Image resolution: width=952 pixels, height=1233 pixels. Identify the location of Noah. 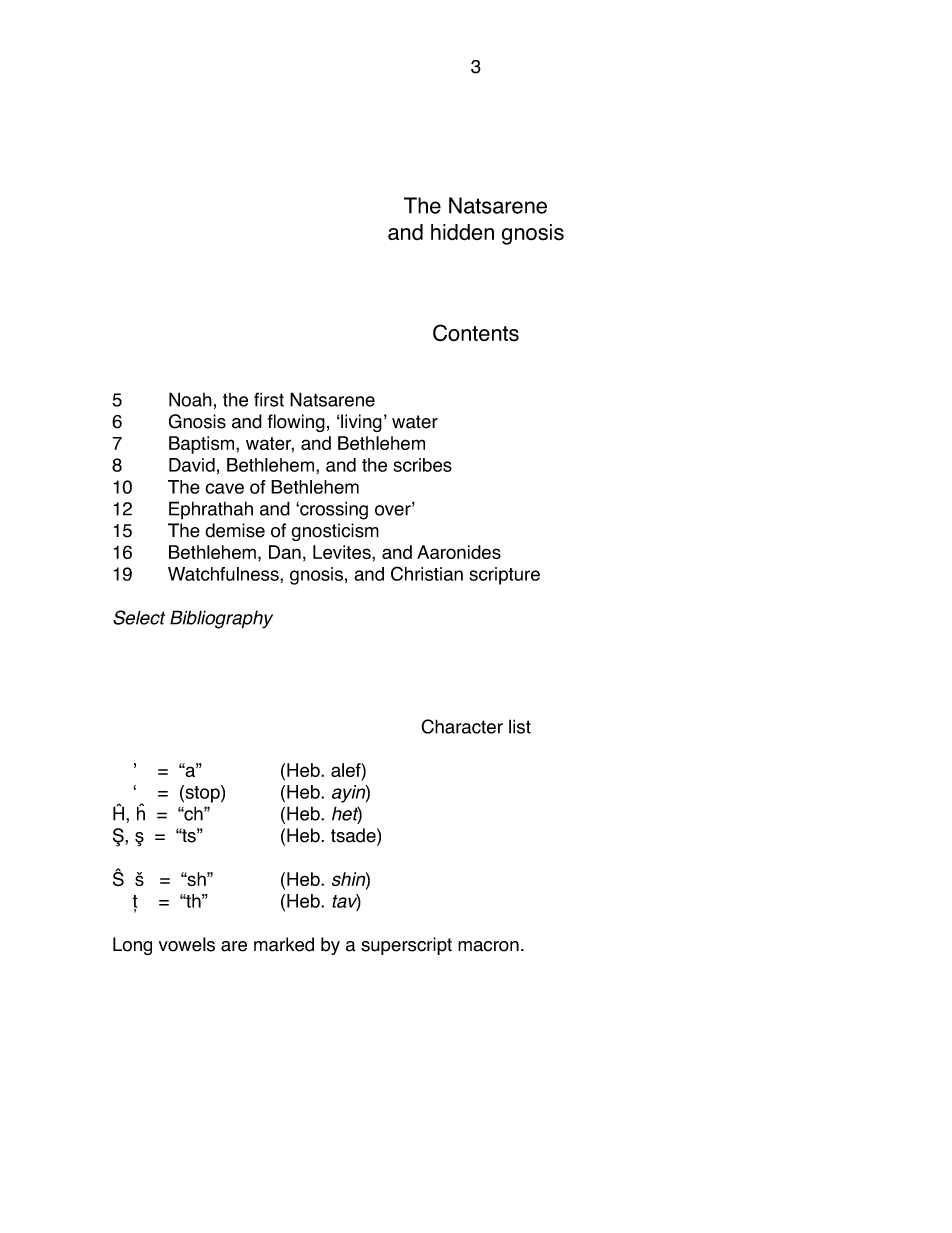
(190, 399).
